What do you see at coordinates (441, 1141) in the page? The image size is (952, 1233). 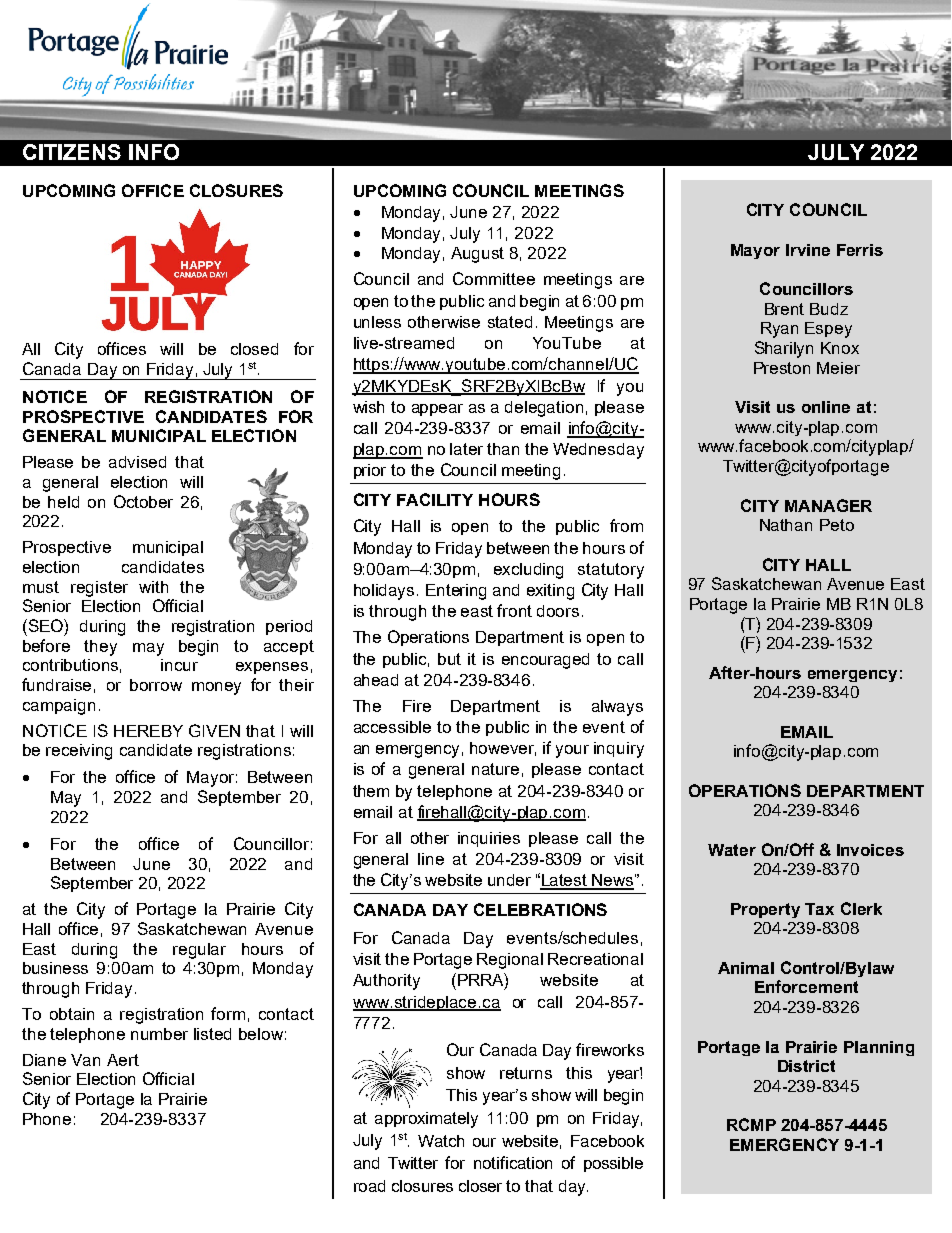 I see `Watch` at bounding box center [441, 1141].
